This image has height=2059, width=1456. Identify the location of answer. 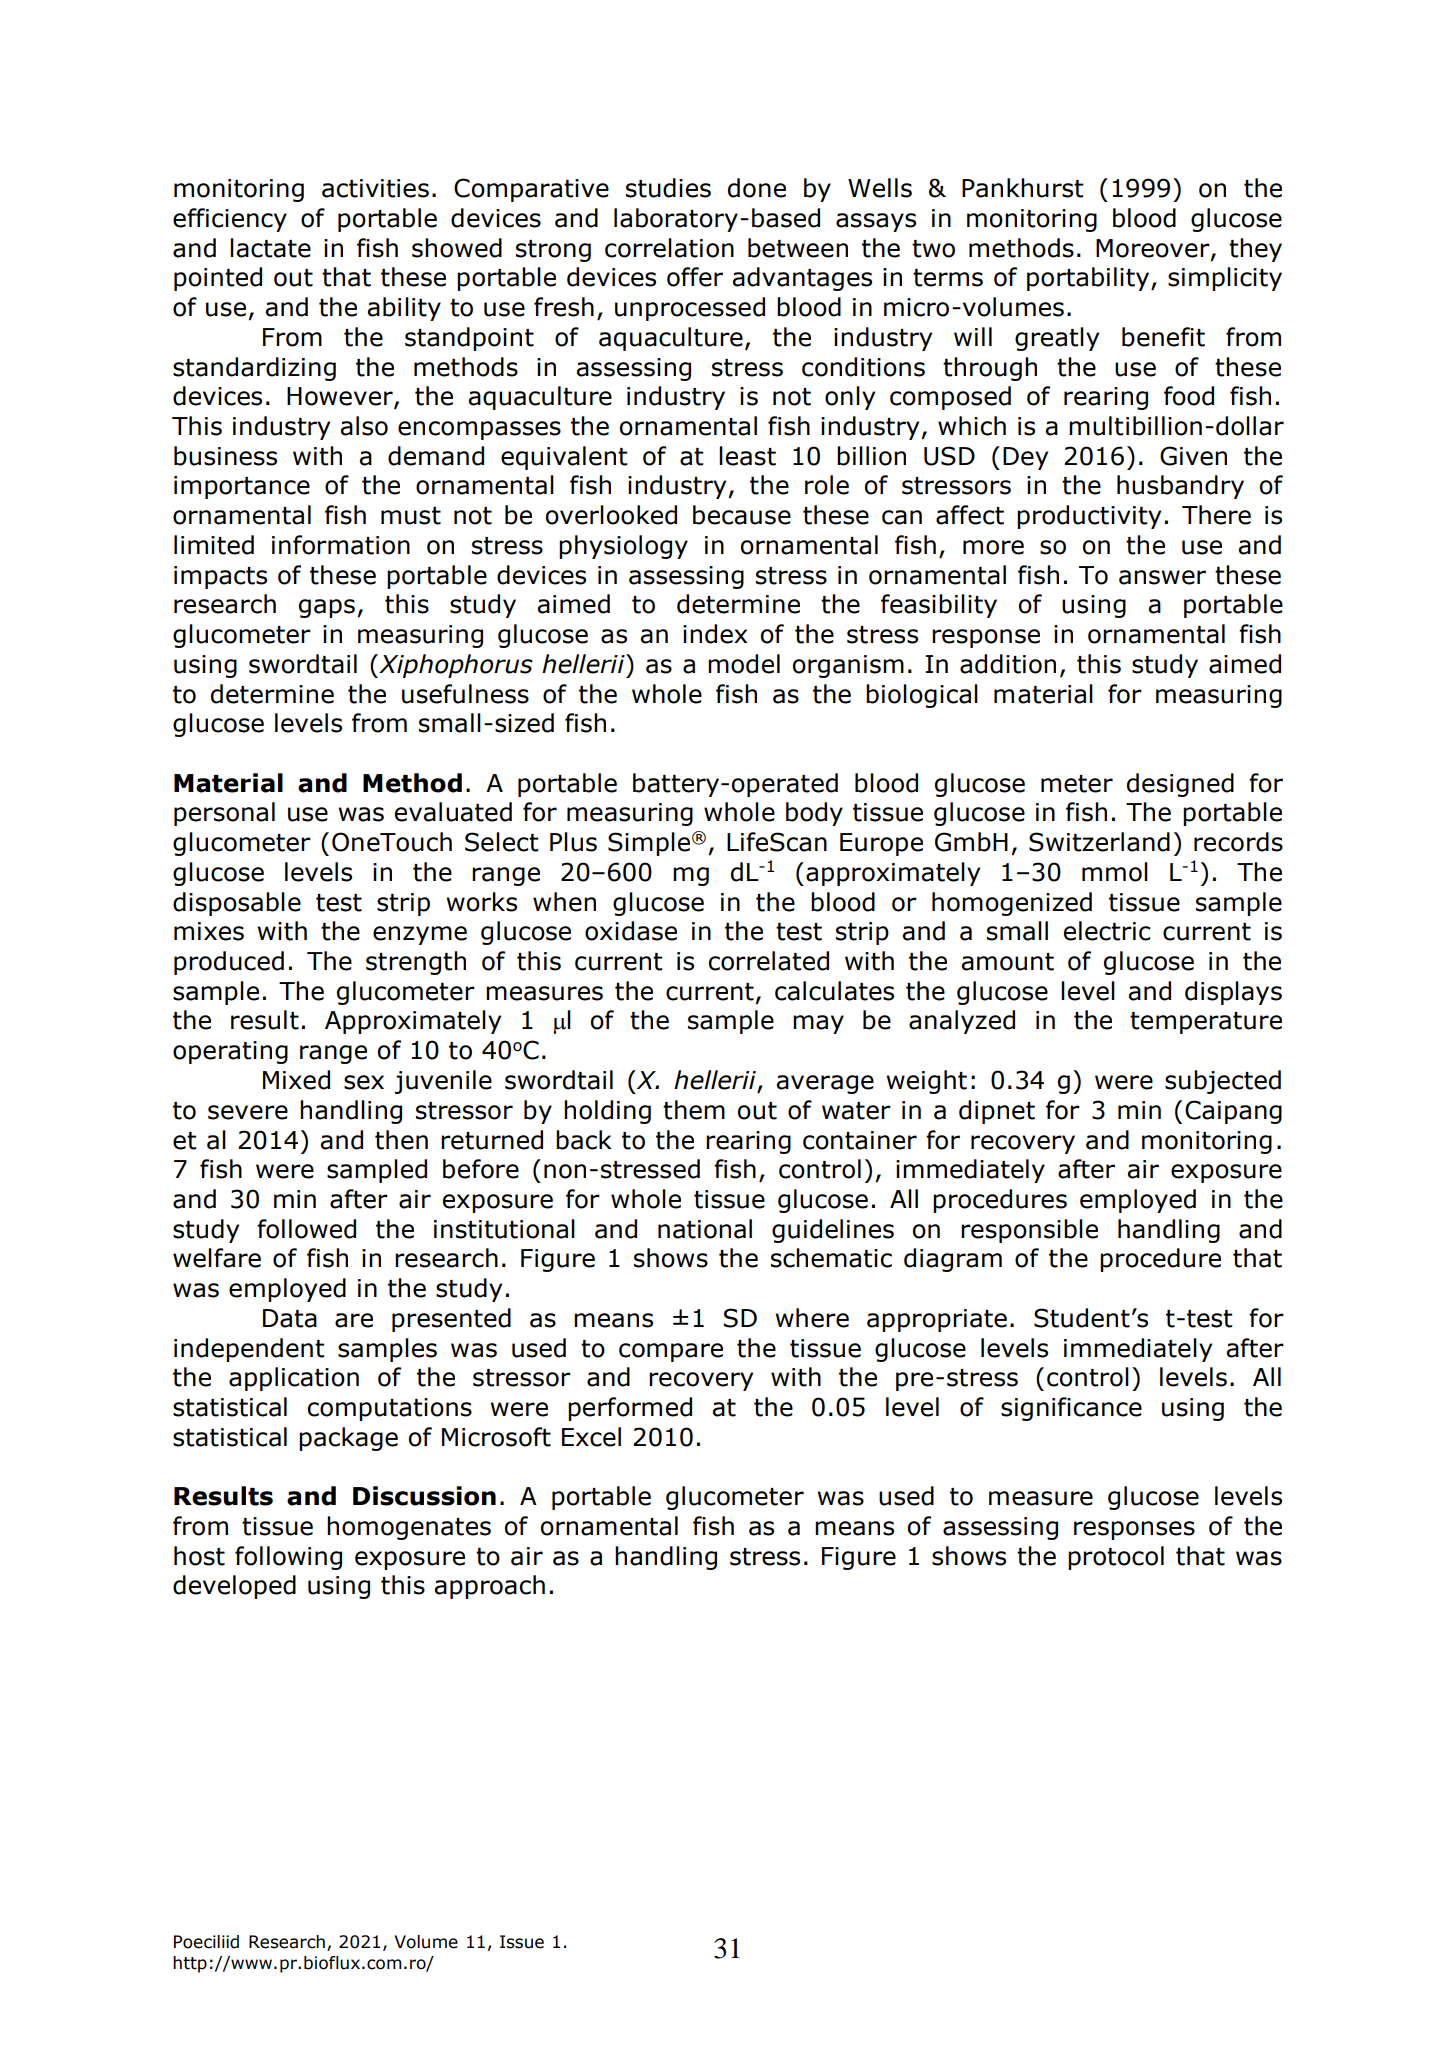
(1162, 577).
